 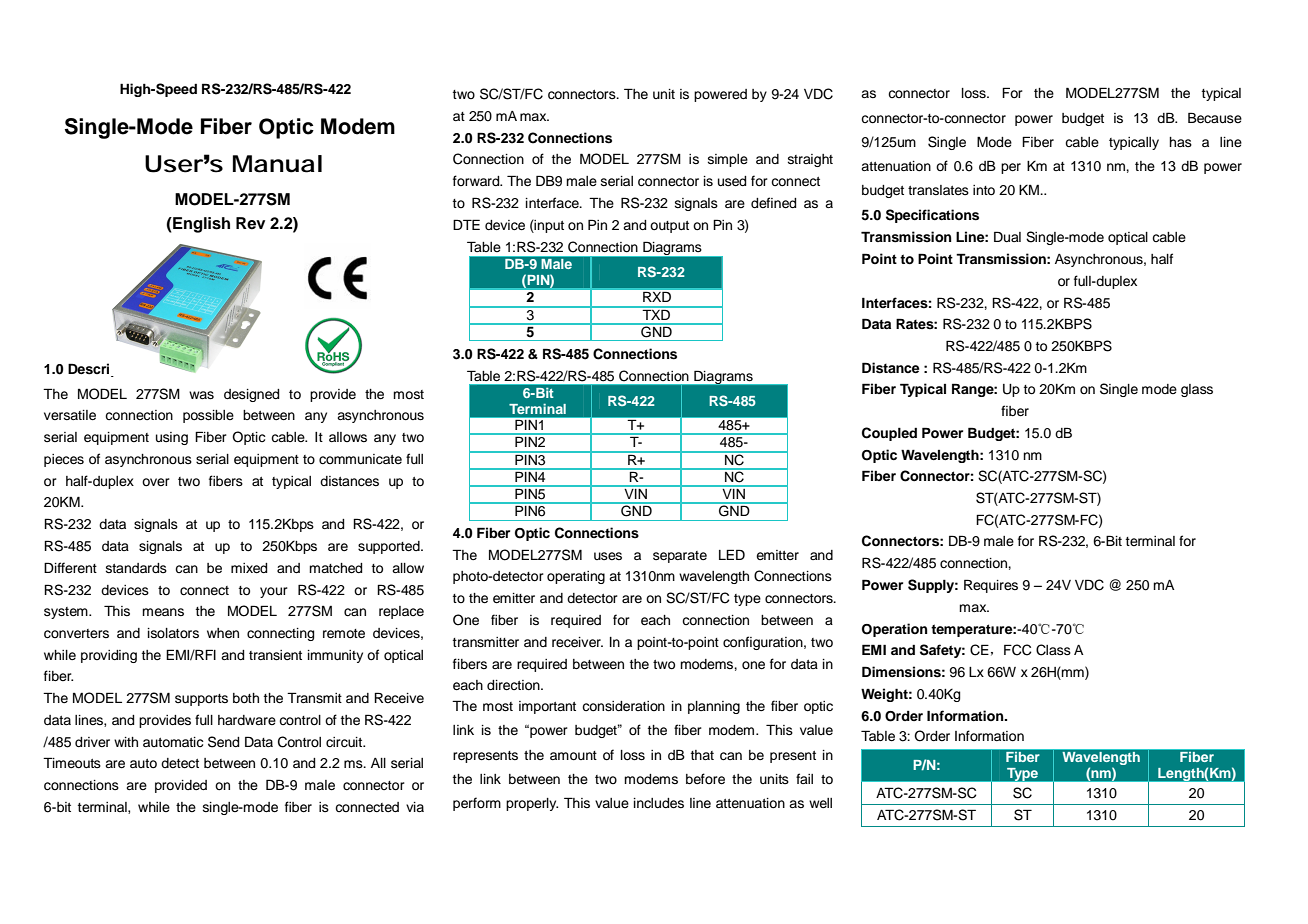 I want to click on has, so click(x=1180, y=142).
